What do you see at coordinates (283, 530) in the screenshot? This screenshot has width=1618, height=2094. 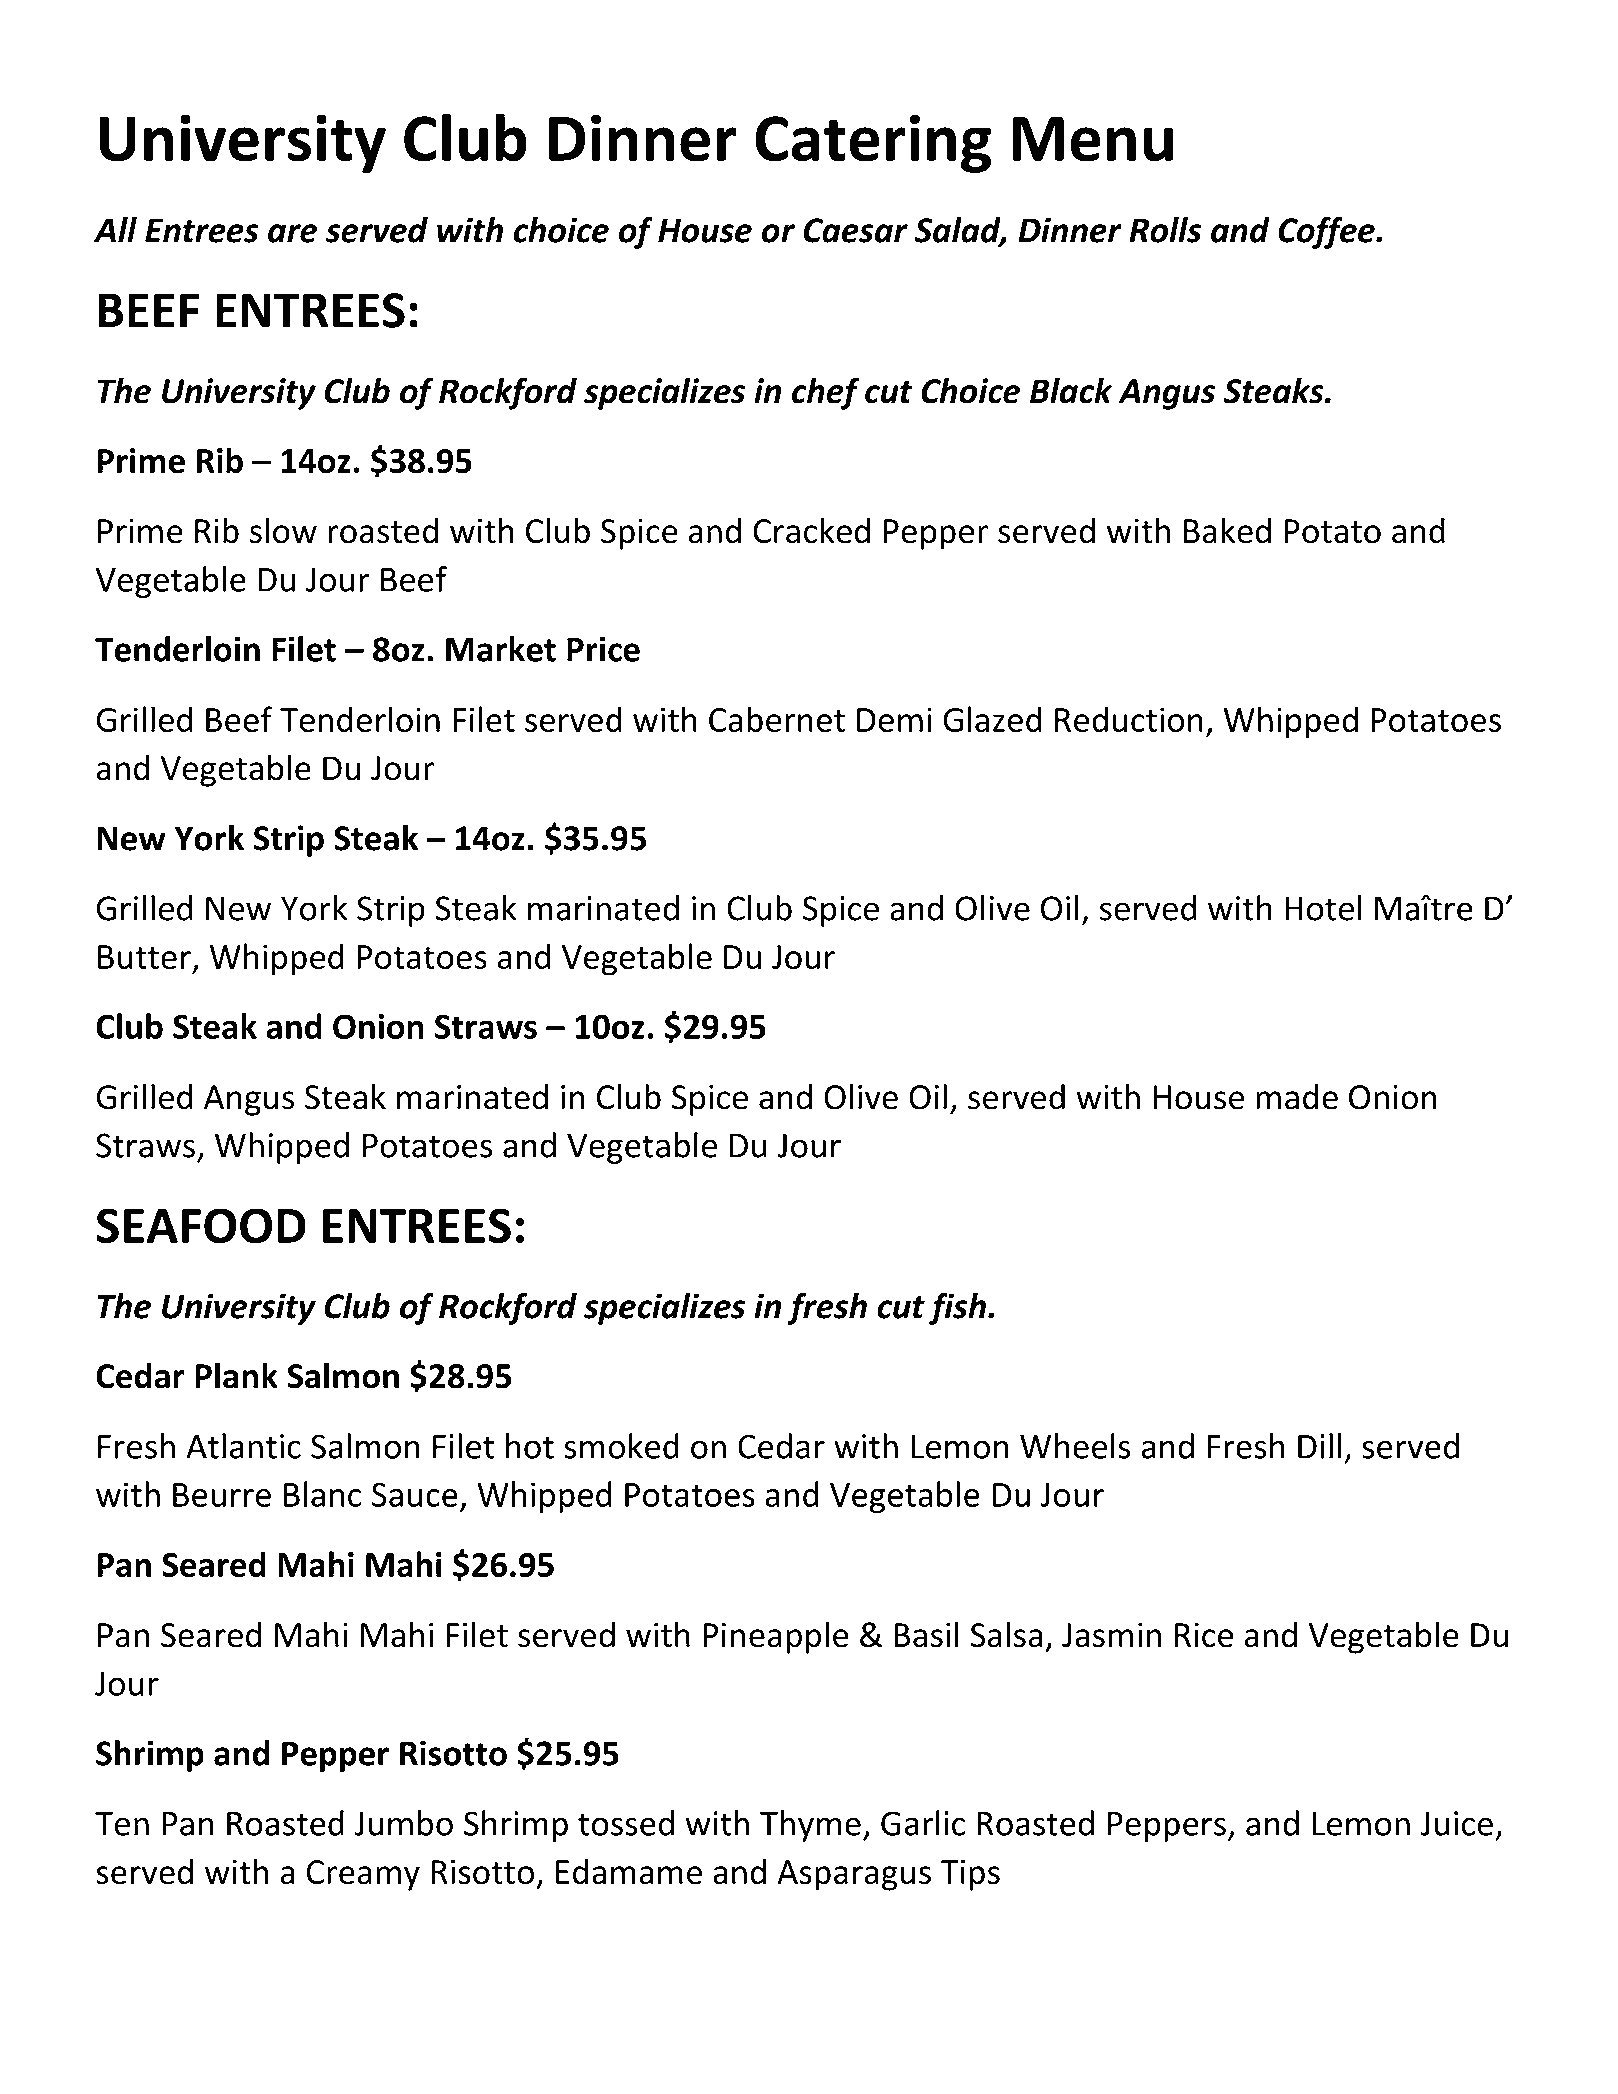 I see `slow` at bounding box center [283, 530].
